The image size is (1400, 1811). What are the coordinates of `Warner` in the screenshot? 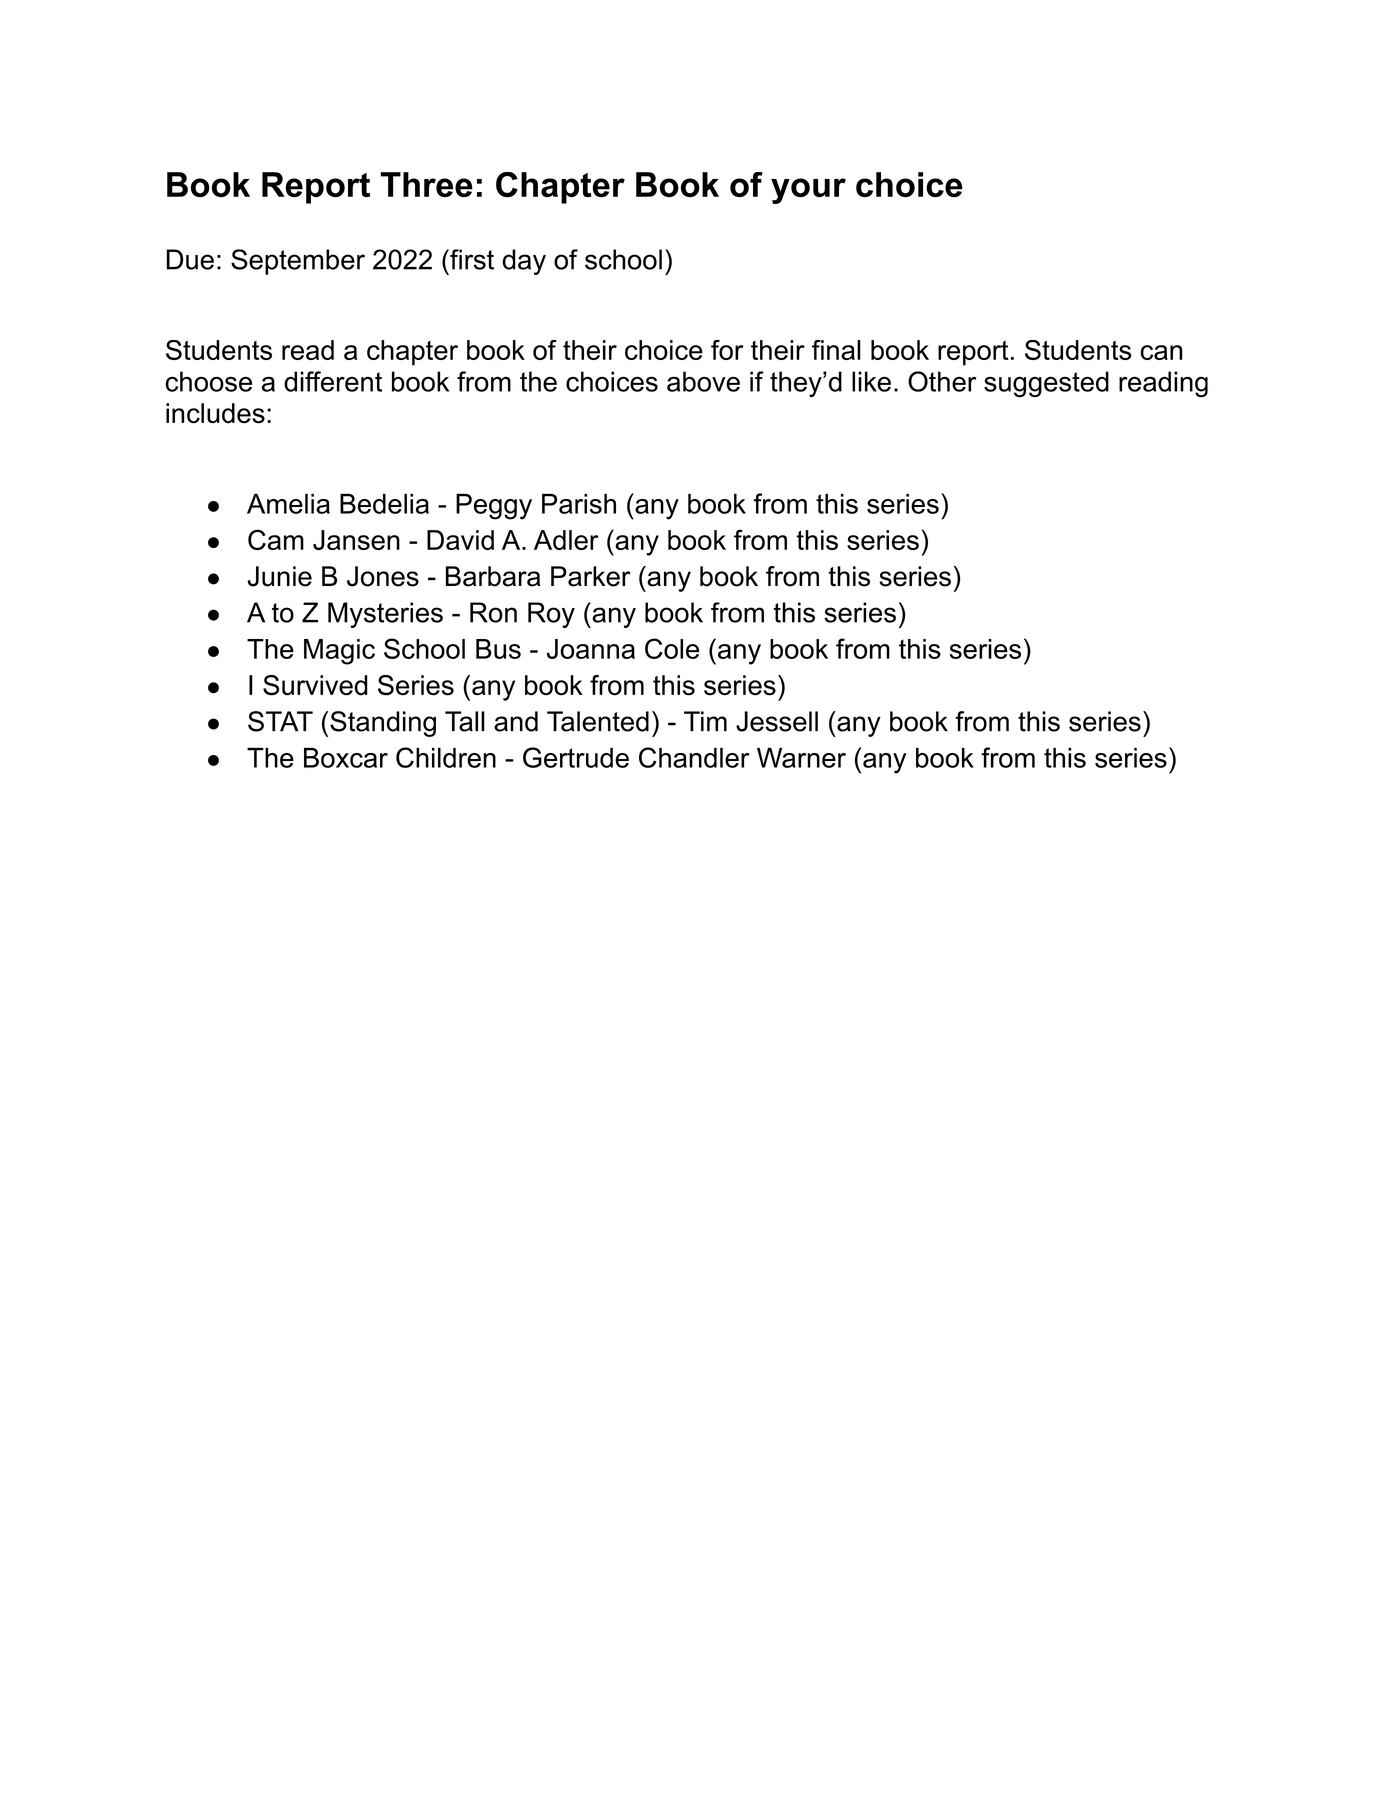 It's located at (801, 758).
